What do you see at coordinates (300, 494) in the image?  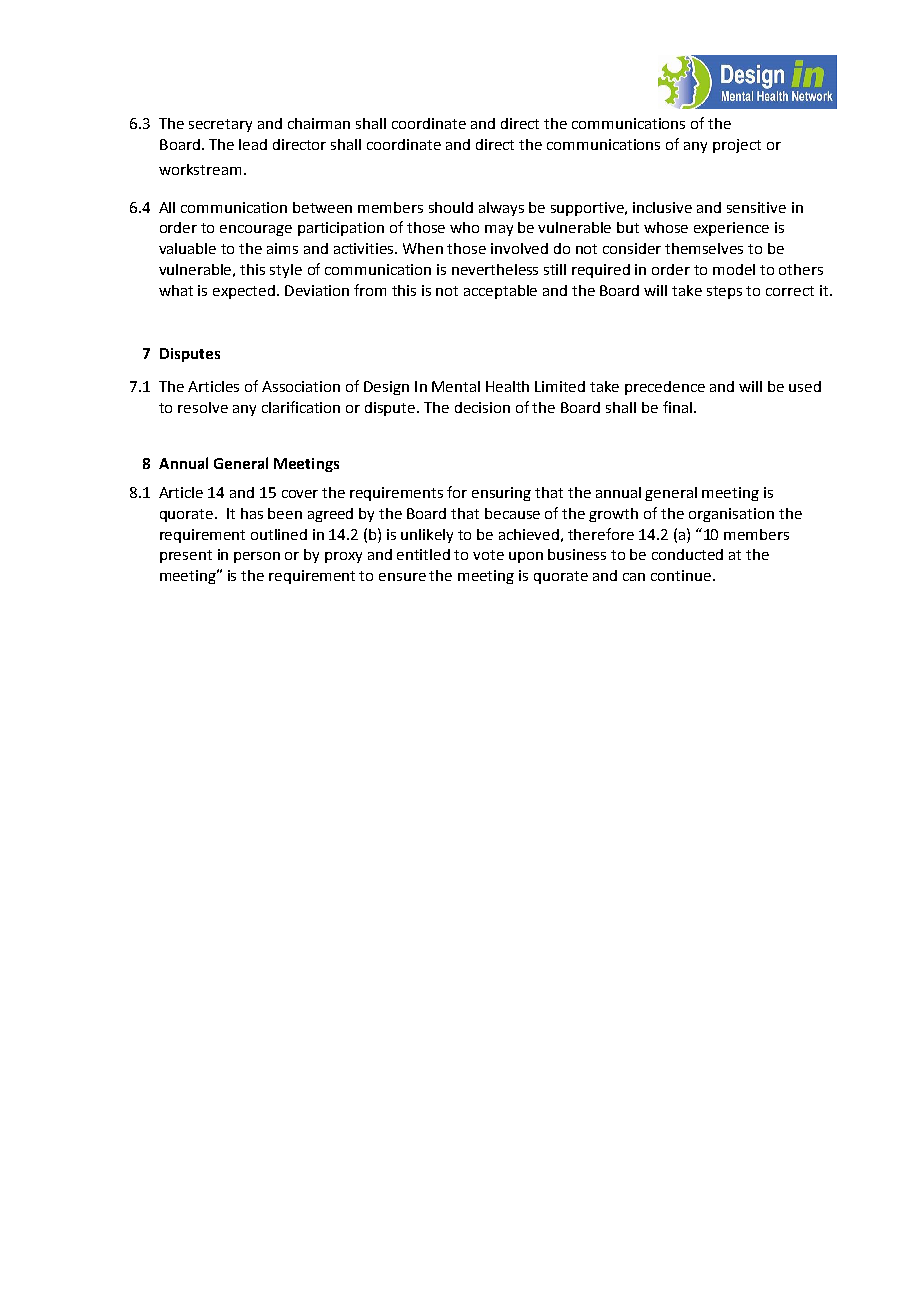 I see `cover` at bounding box center [300, 494].
